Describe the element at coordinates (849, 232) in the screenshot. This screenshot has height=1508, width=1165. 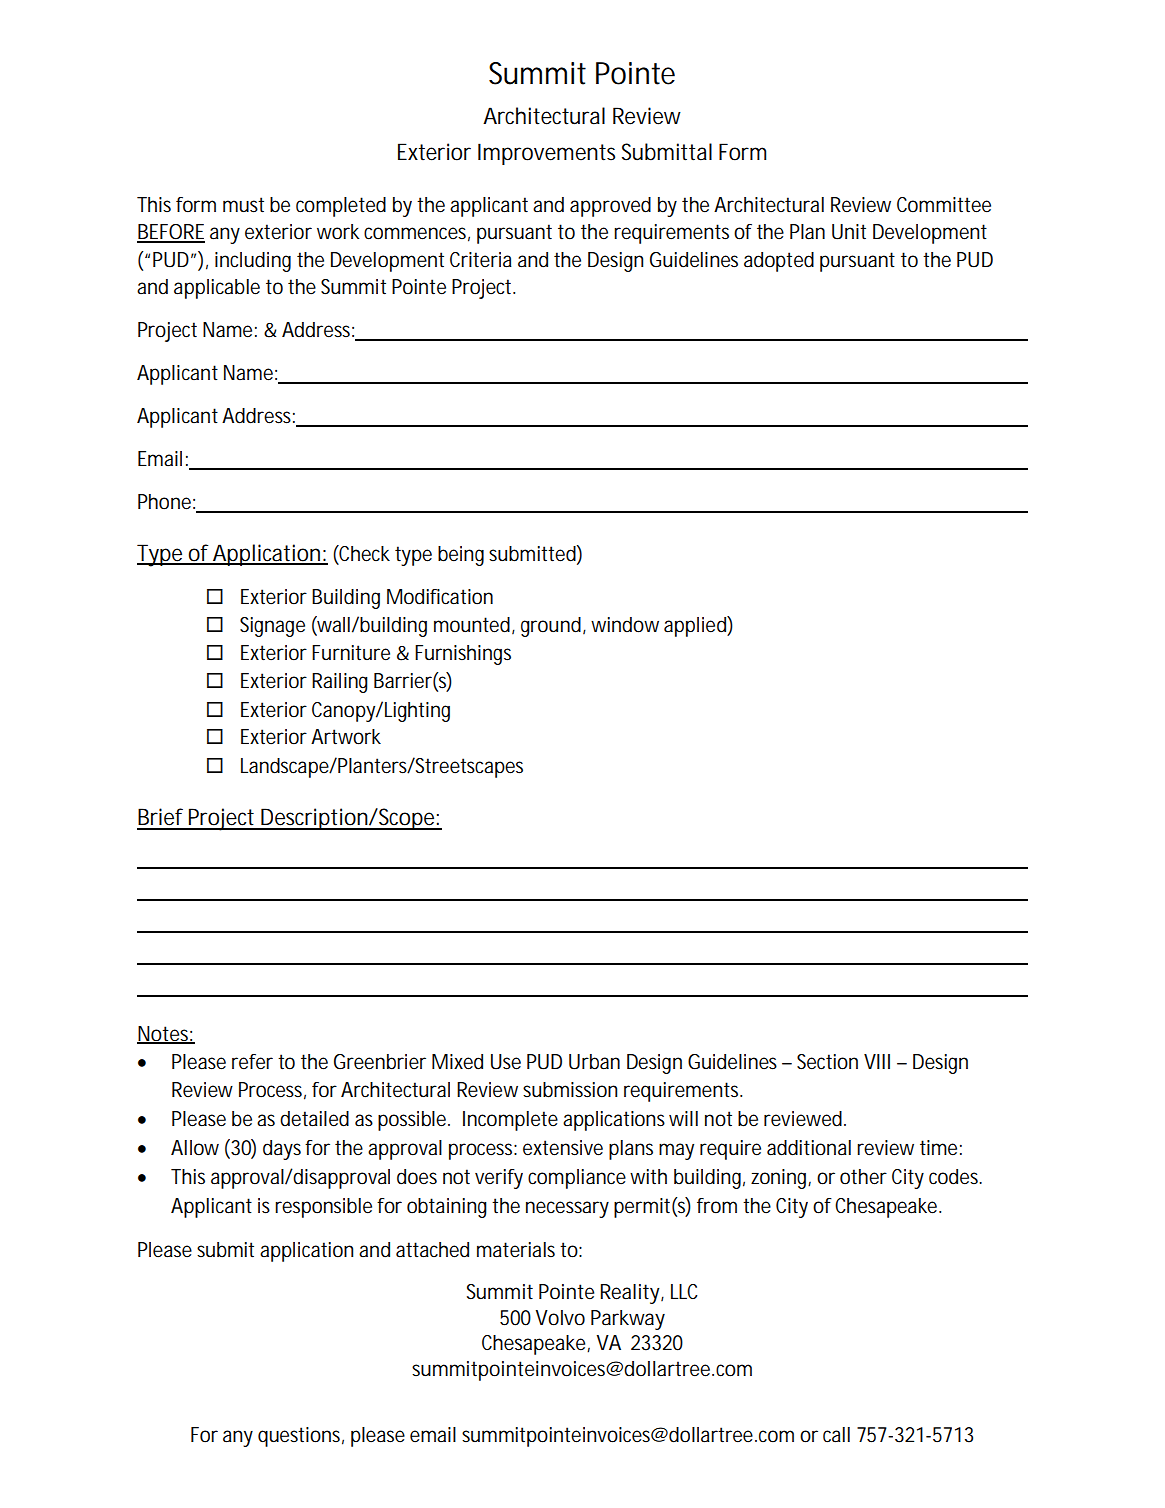
I see `Unit` at that location.
